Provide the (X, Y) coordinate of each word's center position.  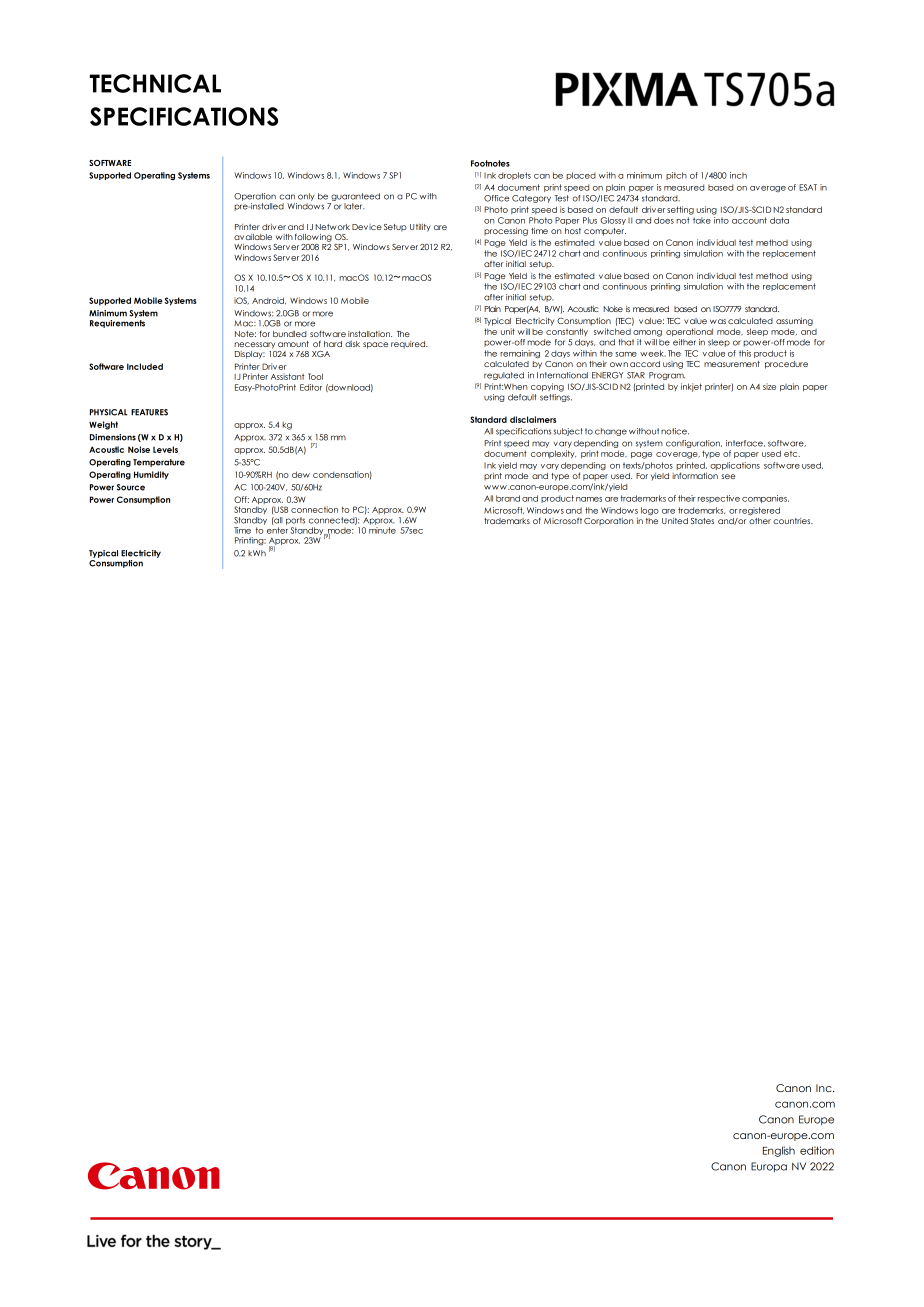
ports (295, 521)
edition (817, 1150)
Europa (769, 1167)
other (760, 521)
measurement (732, 364)
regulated (504, 376)
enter (277, 530)
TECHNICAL (155, 83)
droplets (514, 176)
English (779, 1151)
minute (382, 530)
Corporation (608, 521)
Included (145, 366)
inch (738, 175)
